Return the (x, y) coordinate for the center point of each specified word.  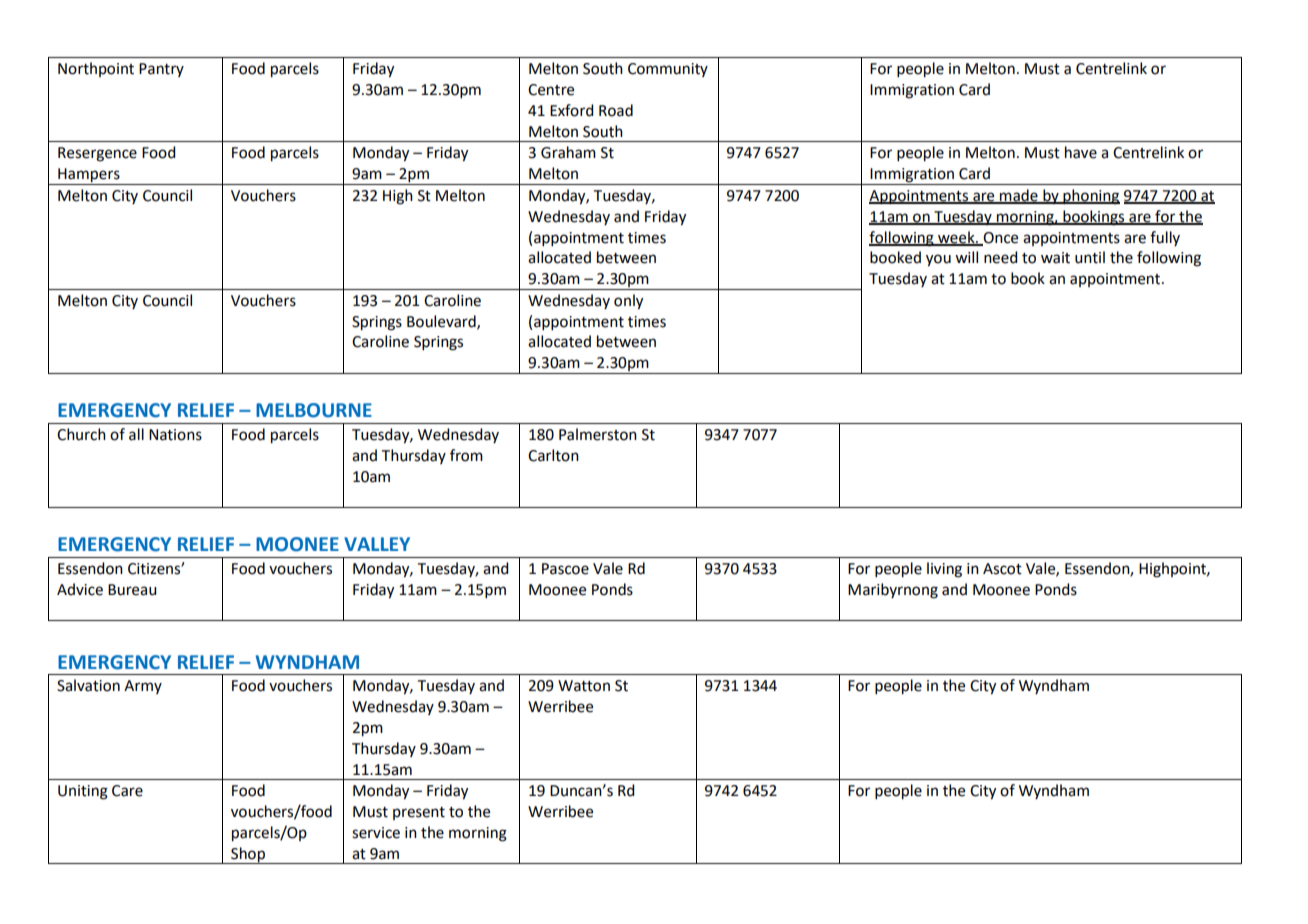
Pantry (161, 70)
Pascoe (565, 569)
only (628, 302)
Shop (248, 855)
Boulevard (442, 322)
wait (1055, 258)
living (944, 570)
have (1081, 152)
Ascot (1002, 569)
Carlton (553, 455)
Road (616, 110)
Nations (175, 435)
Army (143, 687)
